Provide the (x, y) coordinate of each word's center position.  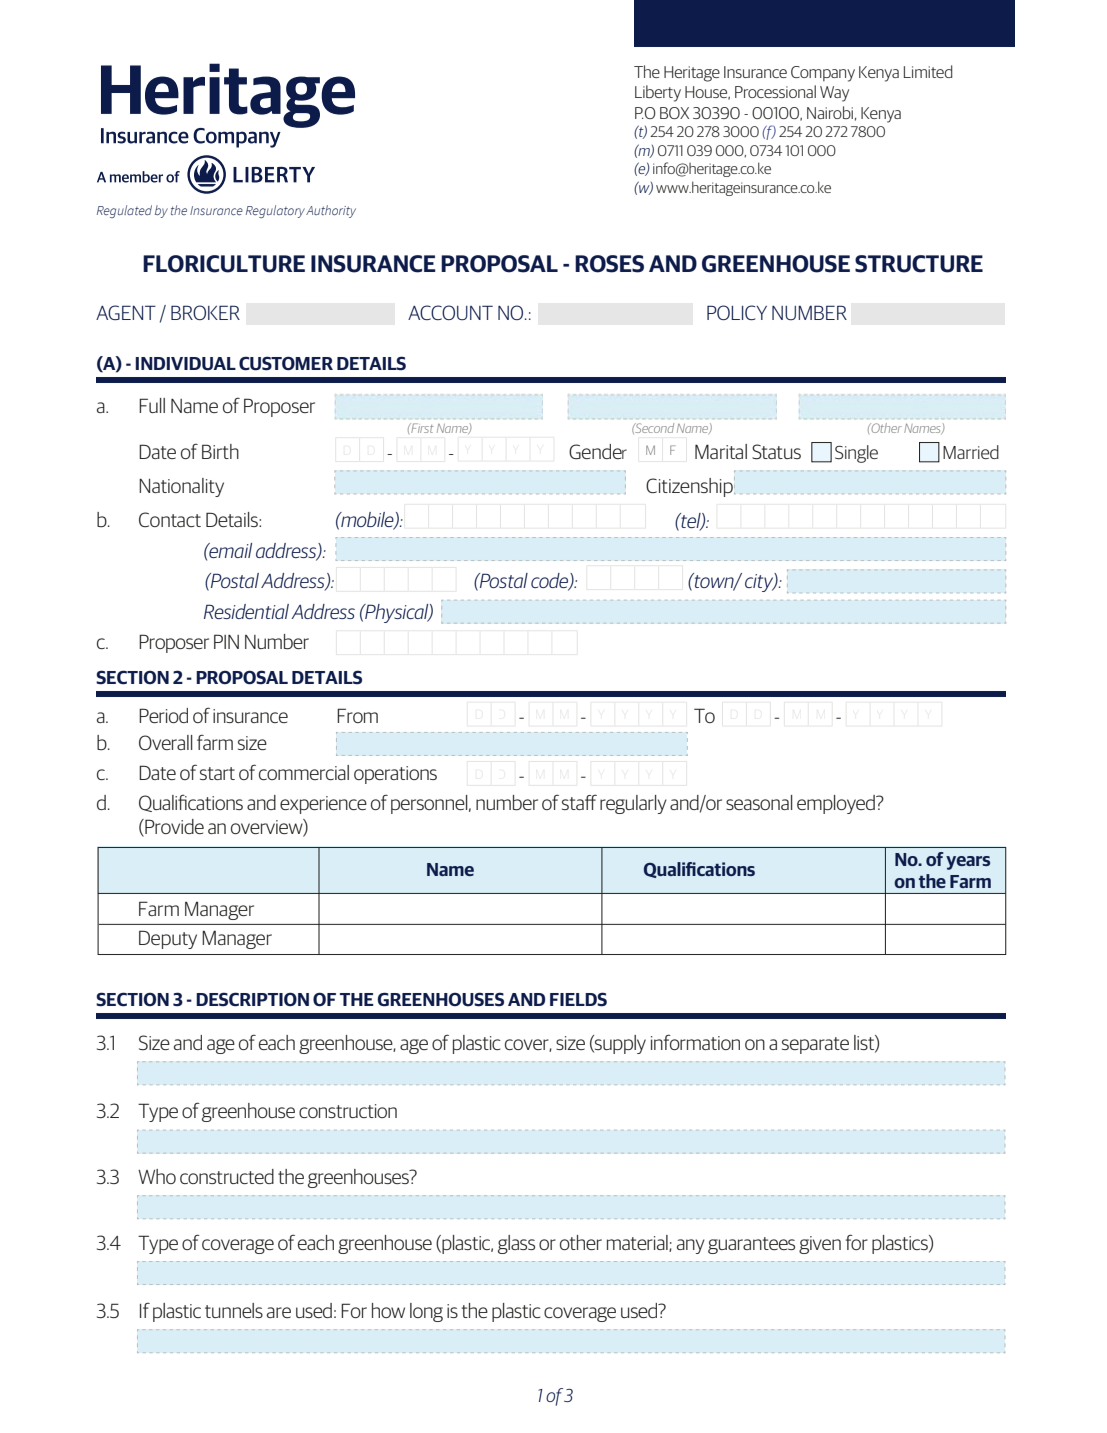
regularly (633, 804)
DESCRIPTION (252, 999)
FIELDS (578, 999)
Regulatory (275, 211)
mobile (367, 521)
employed (837, 804)
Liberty (658, 93)
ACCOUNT (450, 313)
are (279, 1312)
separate (815, 1045)
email (229, 550)
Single (856, 454)
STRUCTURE (919, 264)
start (217, 773)
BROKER (205, 312)
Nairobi (830, 112)
